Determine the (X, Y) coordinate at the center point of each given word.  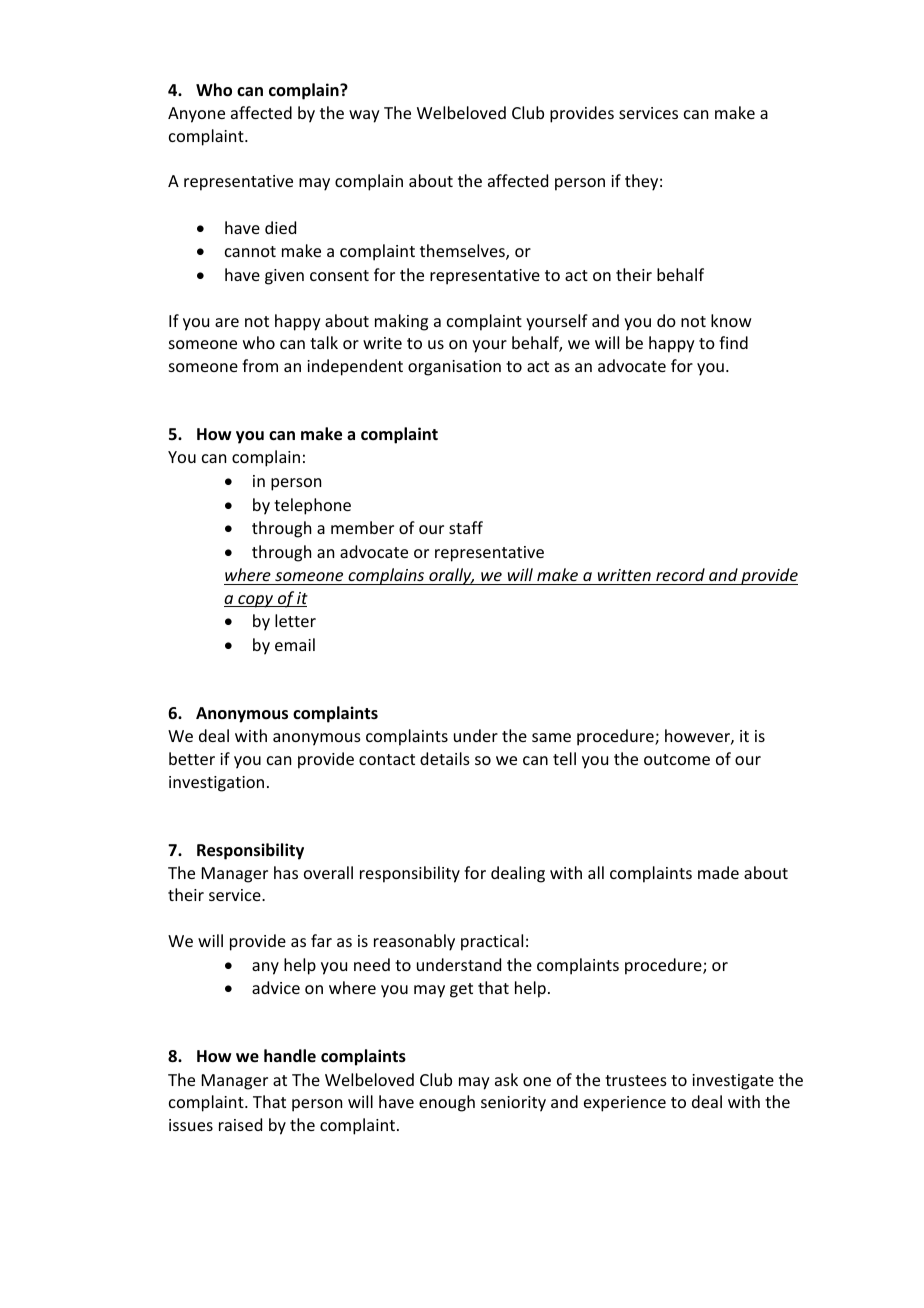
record (680, 574)
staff (466, 527)
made (718, 872)
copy (256, 601)
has (286, 872)
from (260, 365)
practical (492, 942)
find (733, 342)
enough (447, 1103)
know (731, 320)
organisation (454, 368)
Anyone (196, 115)
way (364, 116)
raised (240, 1124)
